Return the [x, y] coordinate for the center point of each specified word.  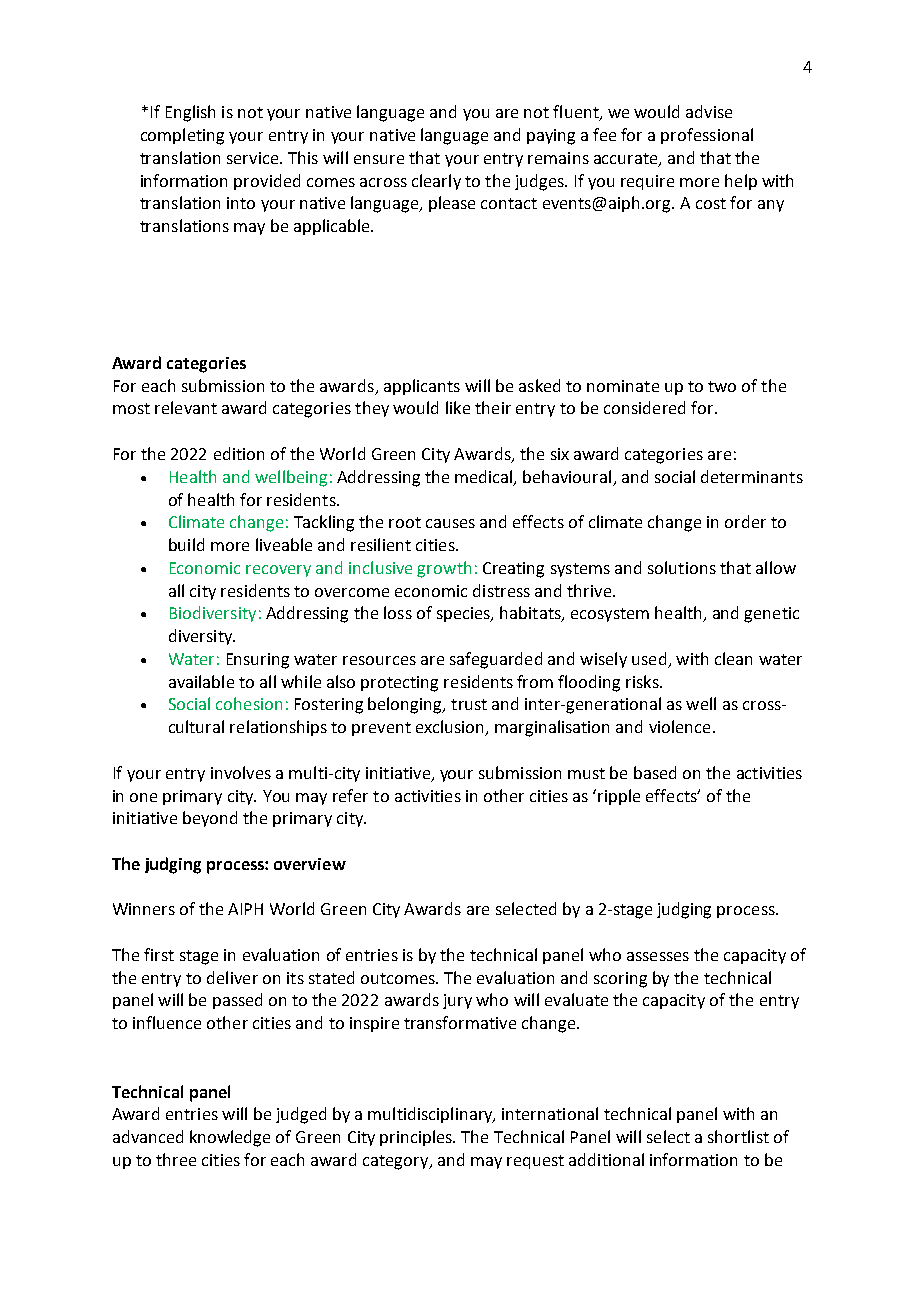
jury [457, 1001]
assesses [658, 956]
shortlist [738, 1136]
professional [707, 136]
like [458, 407]
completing [182, 136]
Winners [144, 909]
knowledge [230, 1138]
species [465, 614]
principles [417, 1138]
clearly [436, 182]
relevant [186, 407]
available [201, 681]
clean [733, 658]
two [722, 386]
